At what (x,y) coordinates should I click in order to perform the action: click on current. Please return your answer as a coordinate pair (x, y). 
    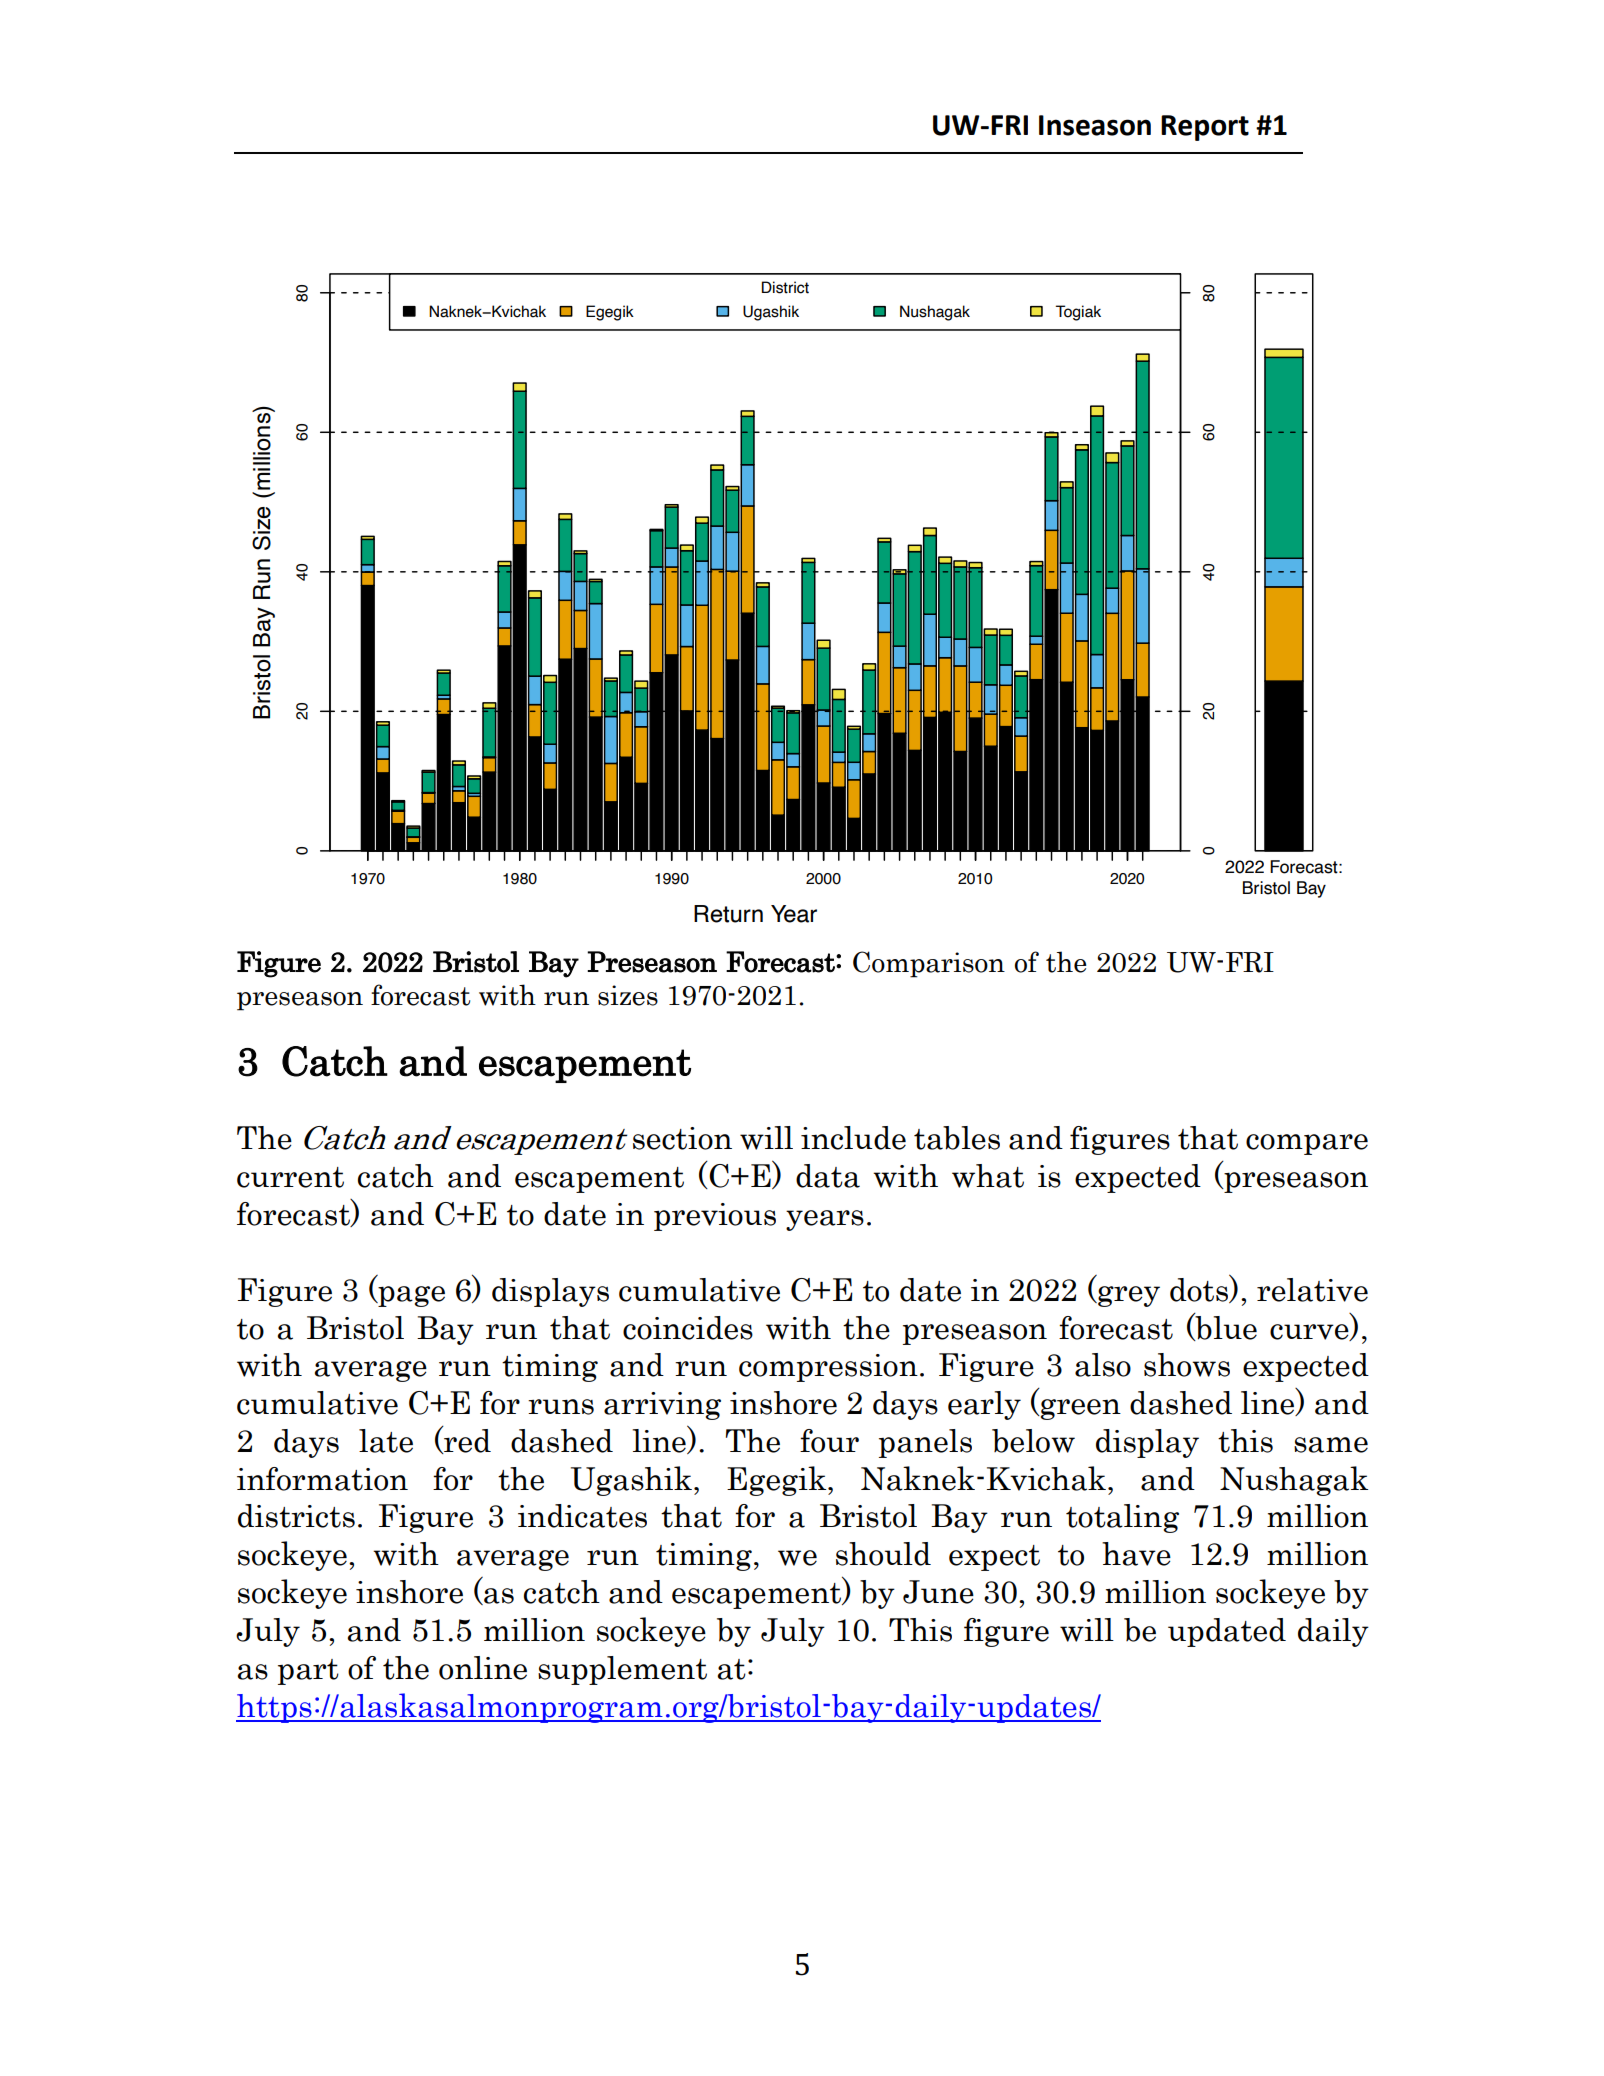
    Looking at the image, I should click on (290, 1177).
